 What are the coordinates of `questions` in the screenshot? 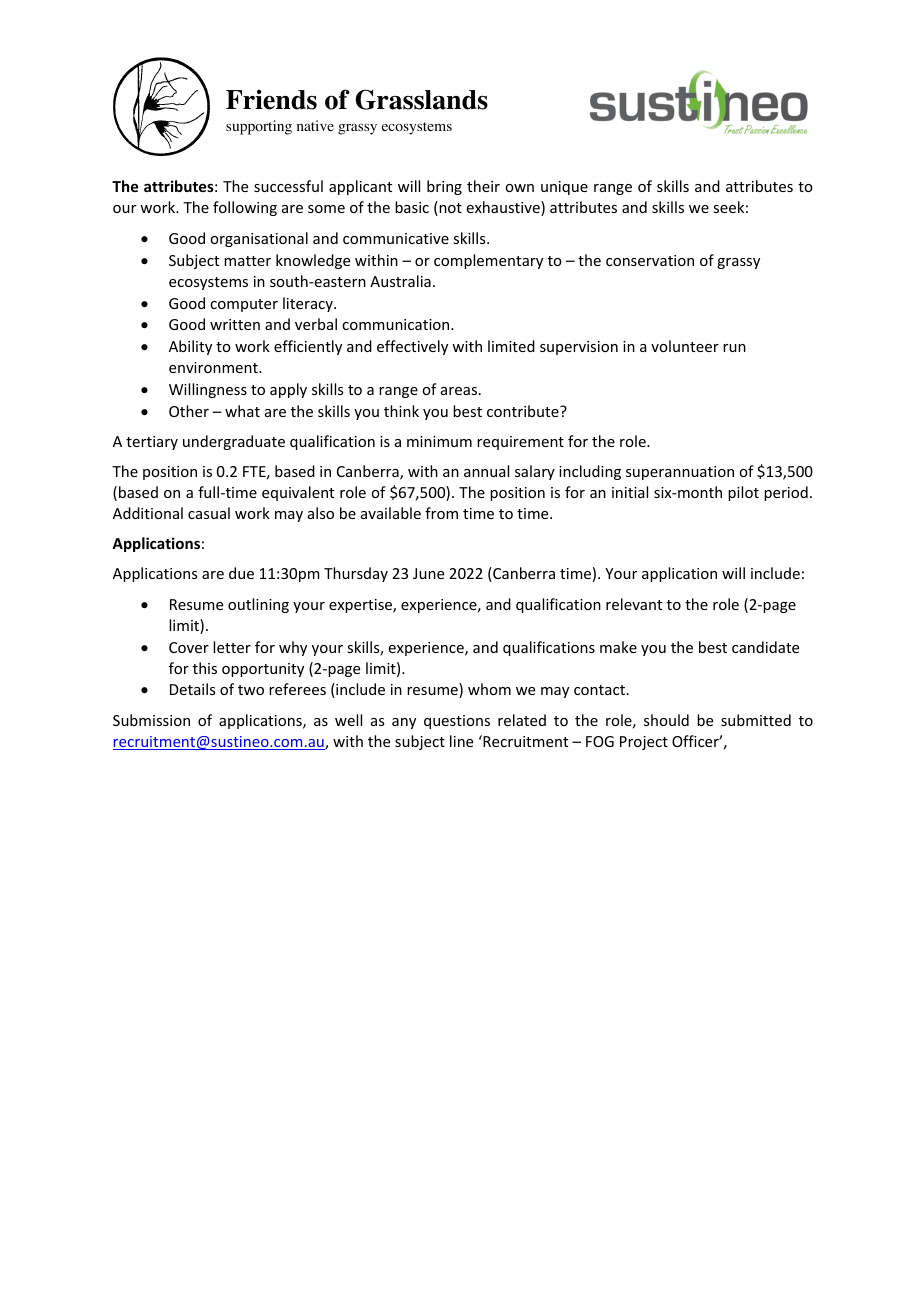 It's located at (457, 722).
